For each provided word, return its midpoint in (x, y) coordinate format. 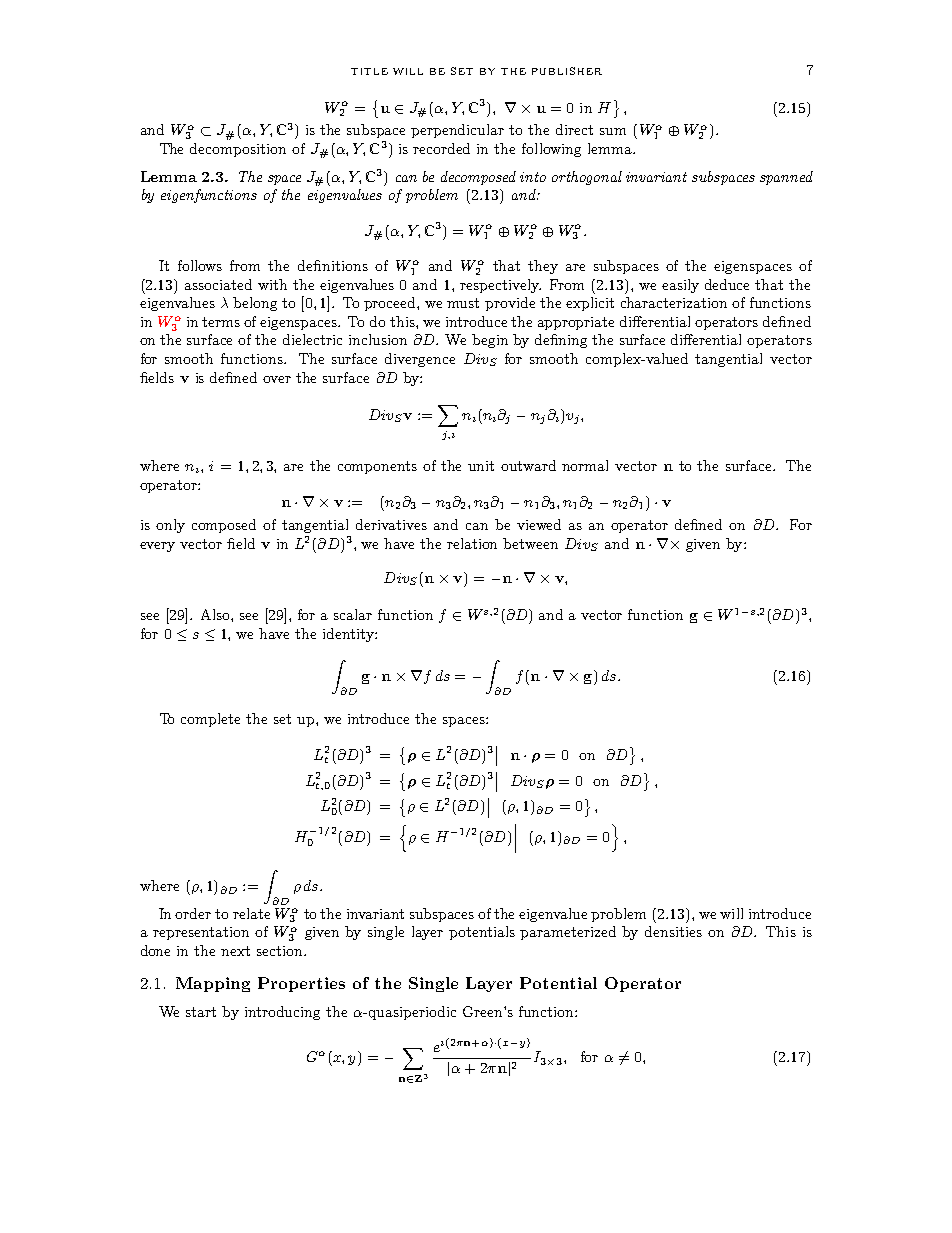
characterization (674, 302)
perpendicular (457, 131)
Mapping (213, 984)
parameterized (568, 933)
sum (613, 131)
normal (585, 465)
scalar (353, 614)
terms (221, 322)
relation (472, 543)
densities (673, 931)
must (463, 303)
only (170, 526)
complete (210, 720)
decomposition (238, 150)
